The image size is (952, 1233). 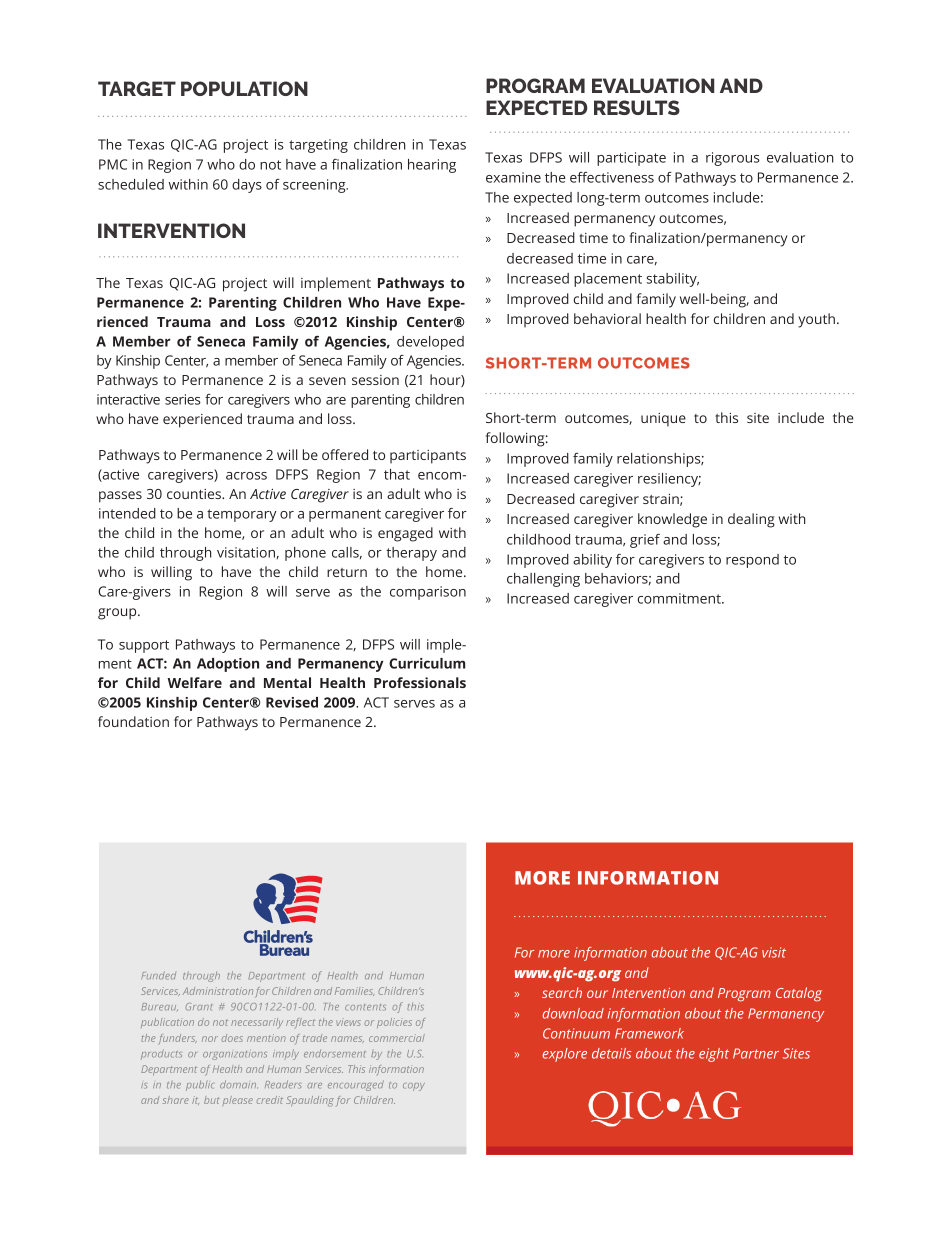 What do you see at coordinates (430, 343) in the screenshot?
I see `developed` at bounding box center [430, 343].
